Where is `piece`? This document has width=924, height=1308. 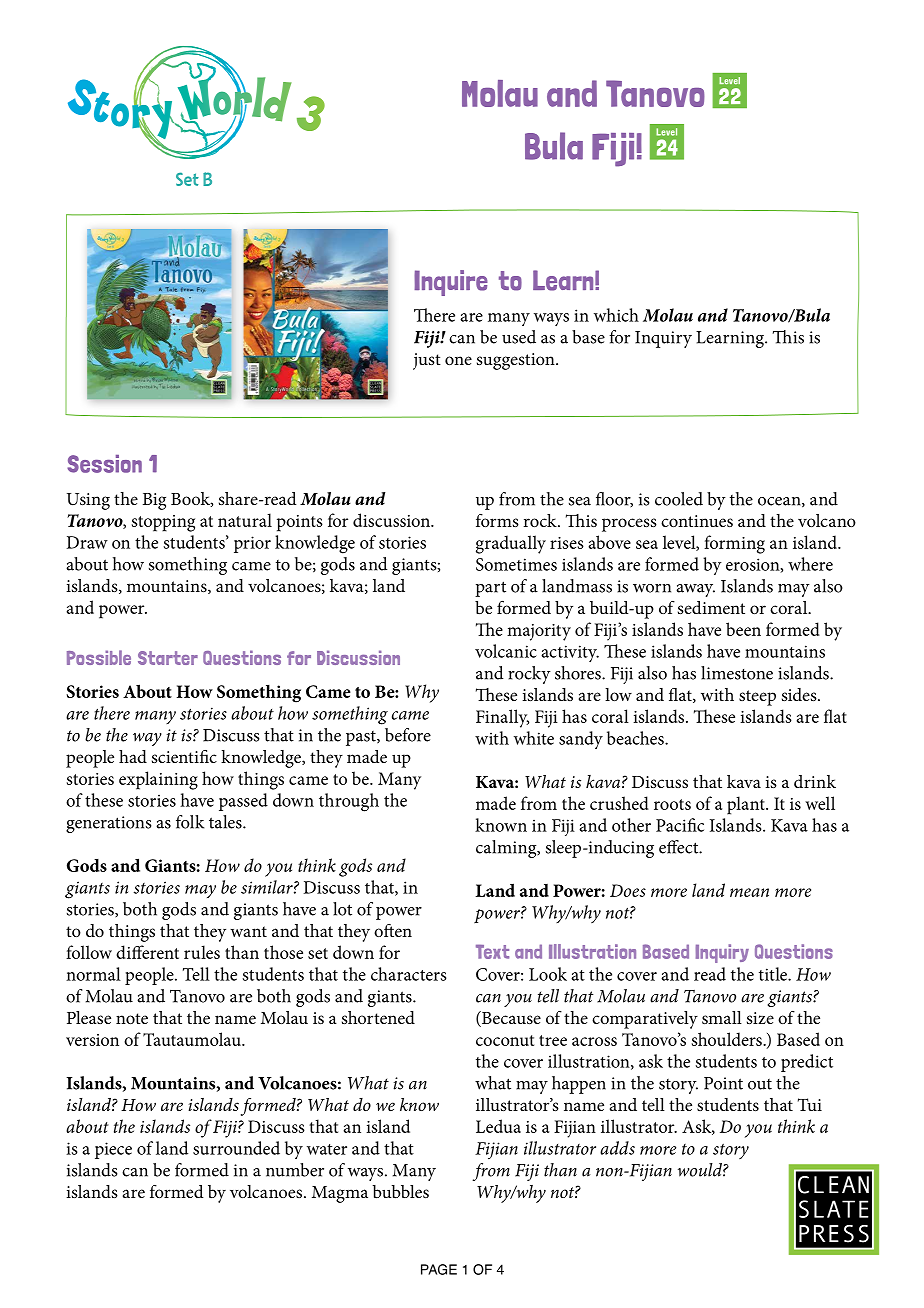
piece is located at coordinates (113, 1150).
